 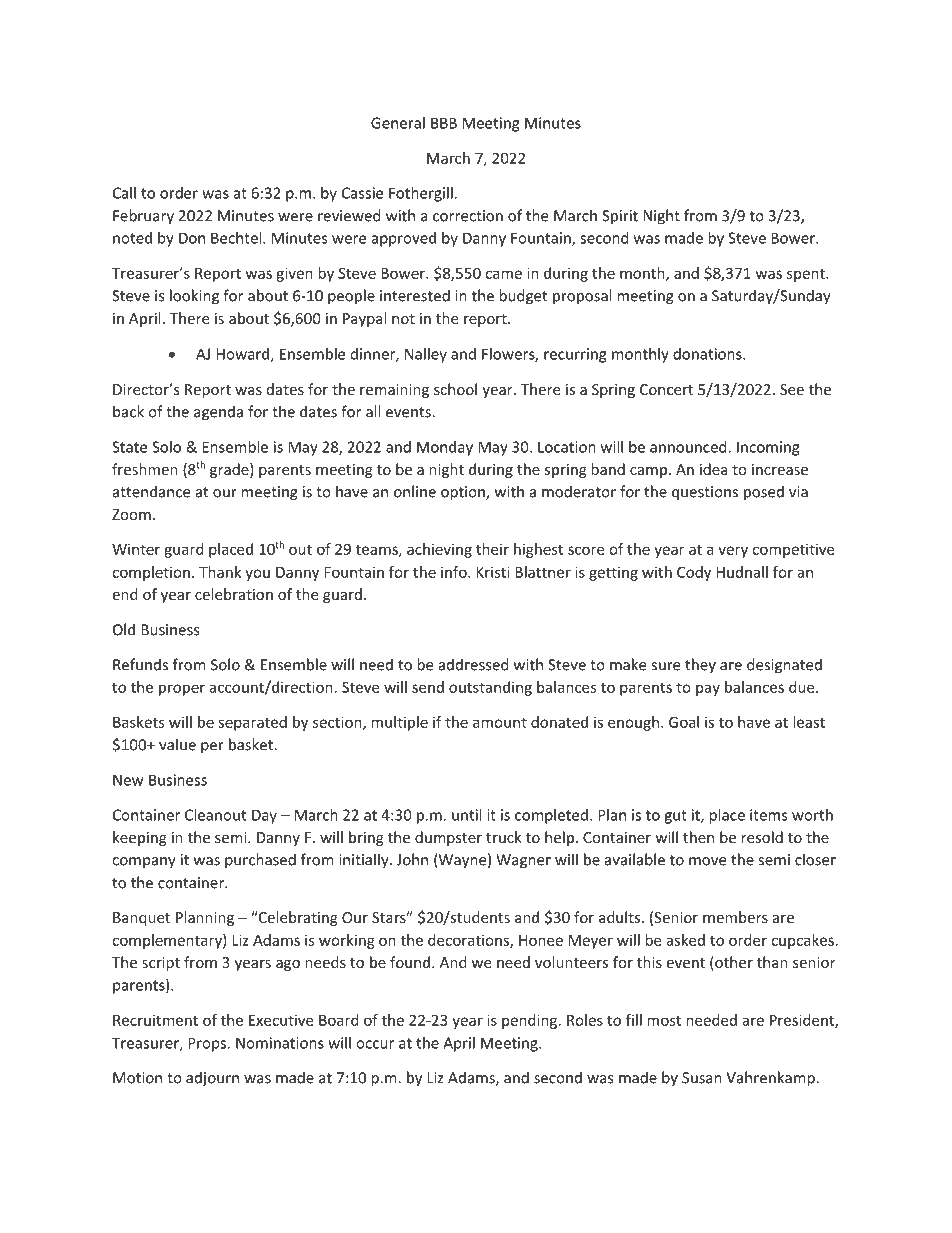 I want to click on donations, so click(x=708, y=354).
